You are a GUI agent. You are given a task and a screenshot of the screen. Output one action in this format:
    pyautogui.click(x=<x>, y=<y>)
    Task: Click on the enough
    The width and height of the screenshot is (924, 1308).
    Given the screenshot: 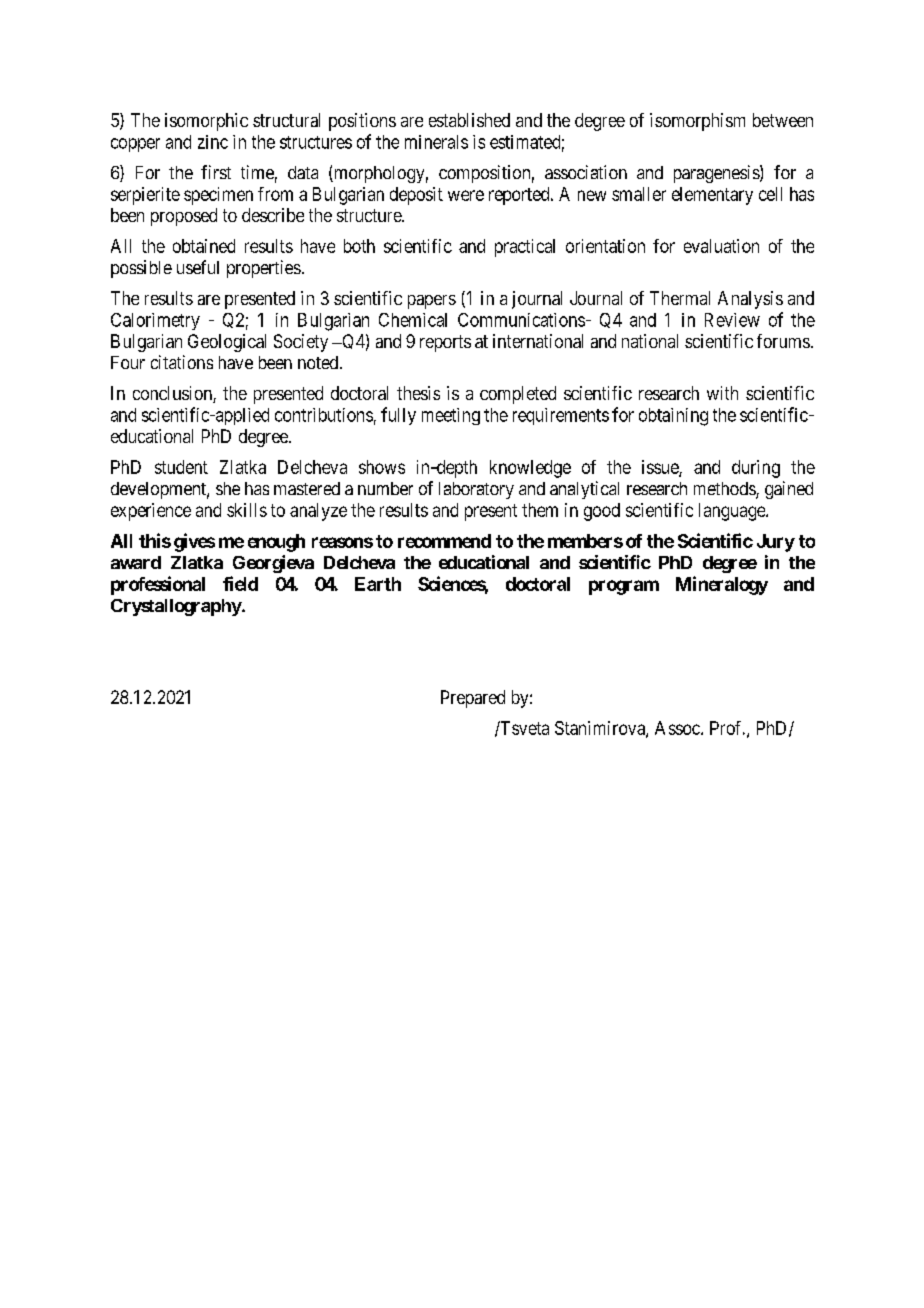 What is the action you would take?
    pyautogui.click(x=276, y=543)
